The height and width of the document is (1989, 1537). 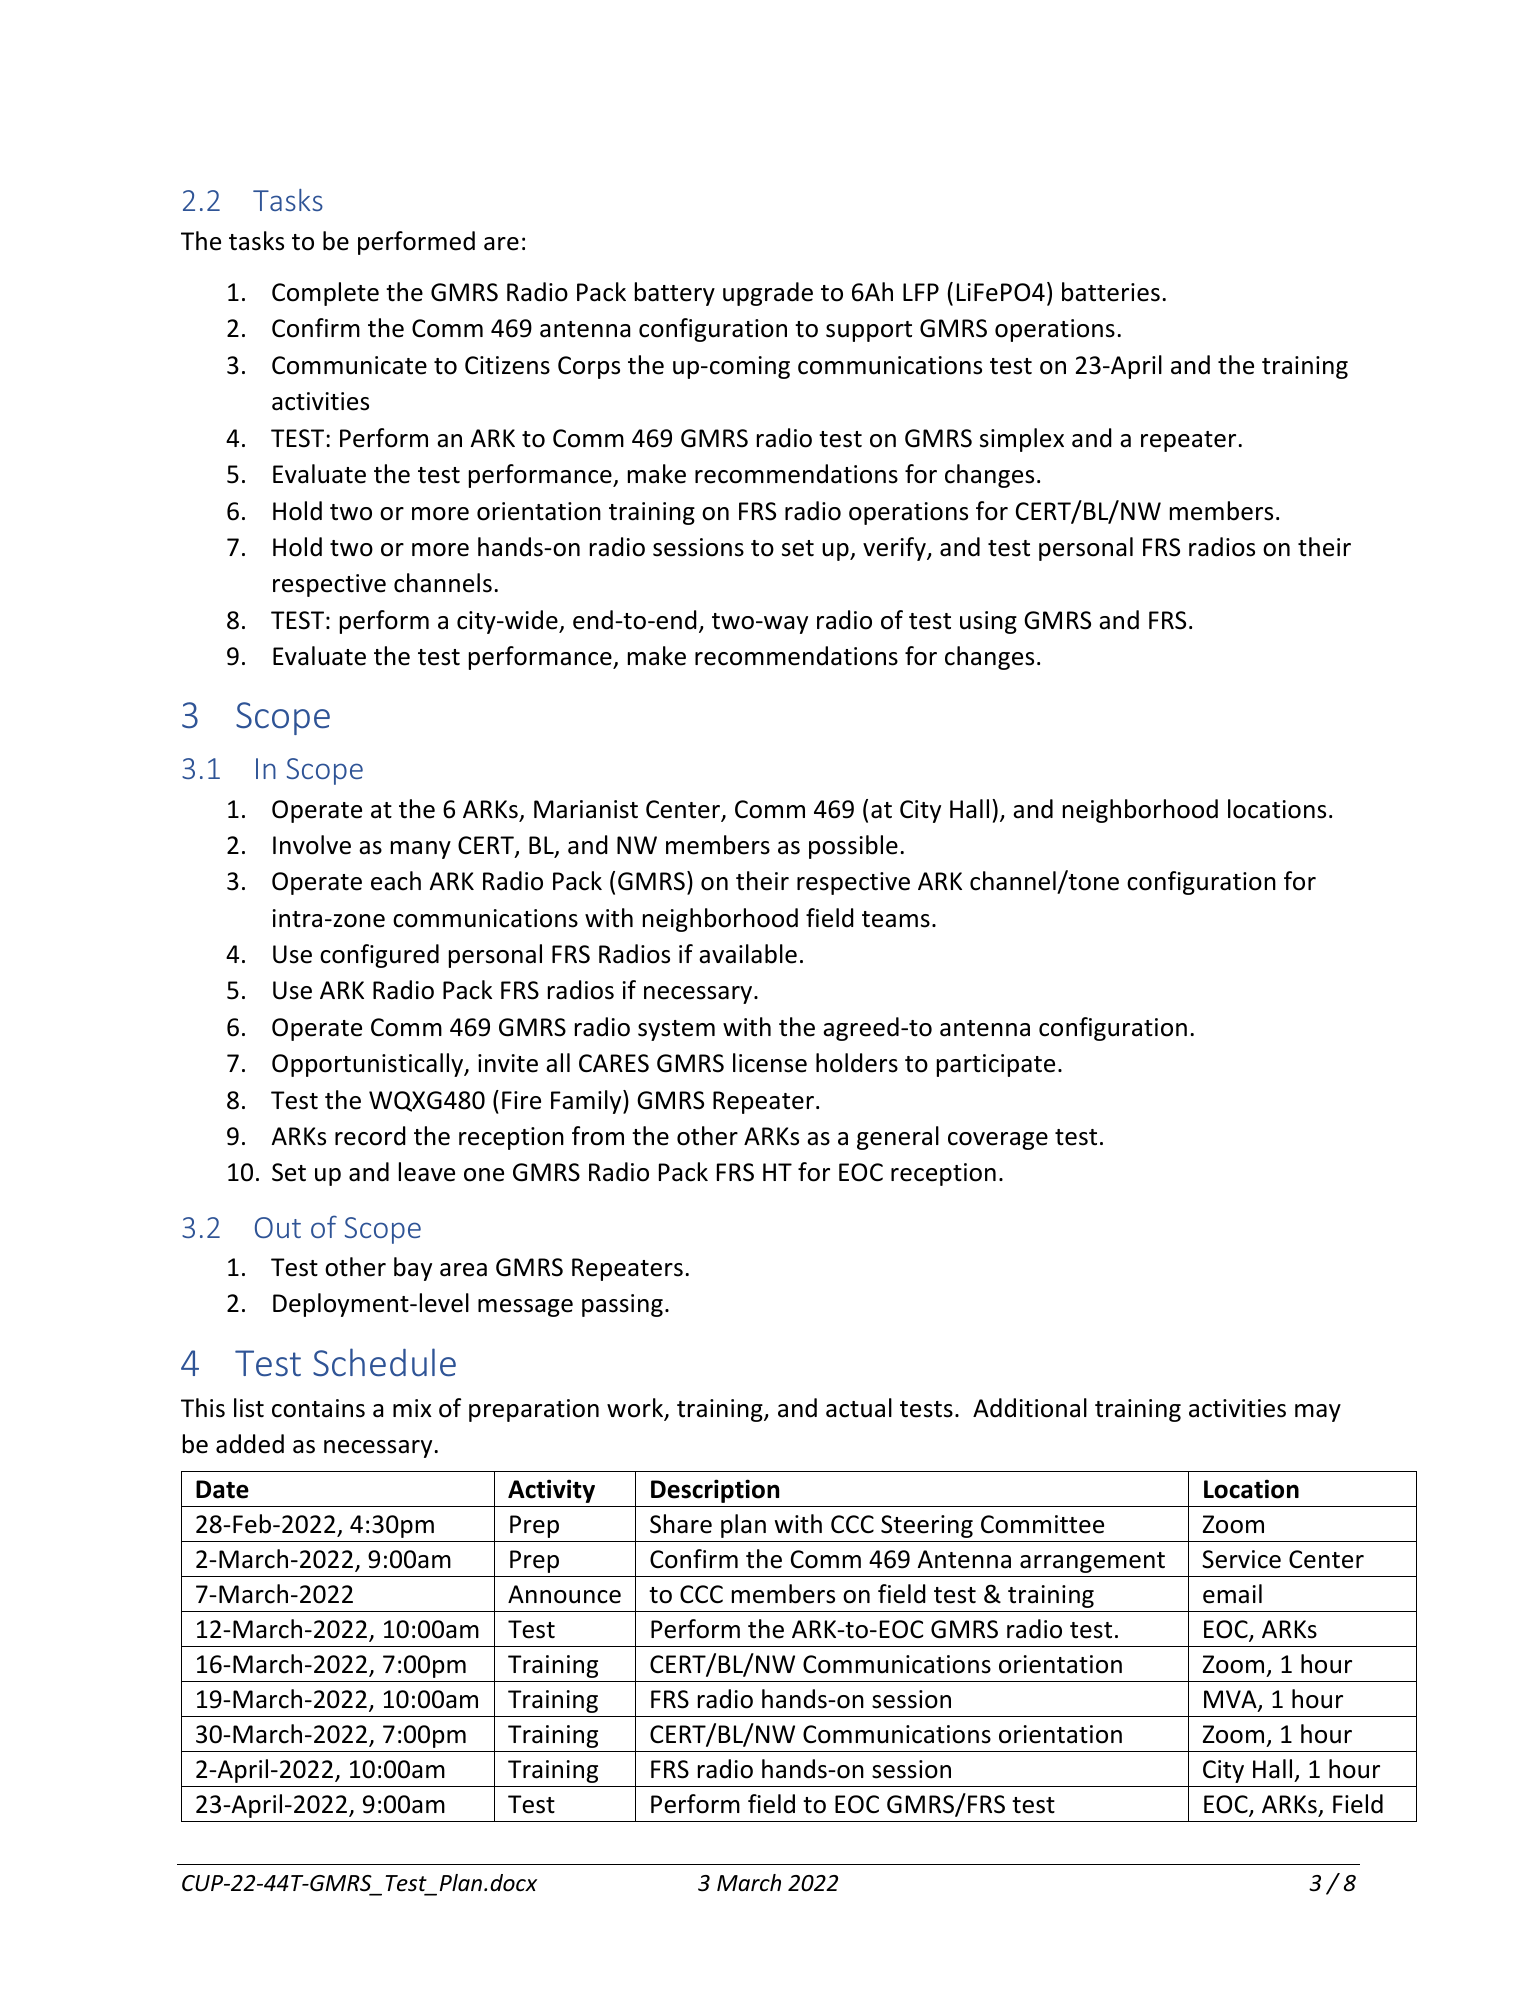 I want to click on upgrade, so click(x=768, y=294).
